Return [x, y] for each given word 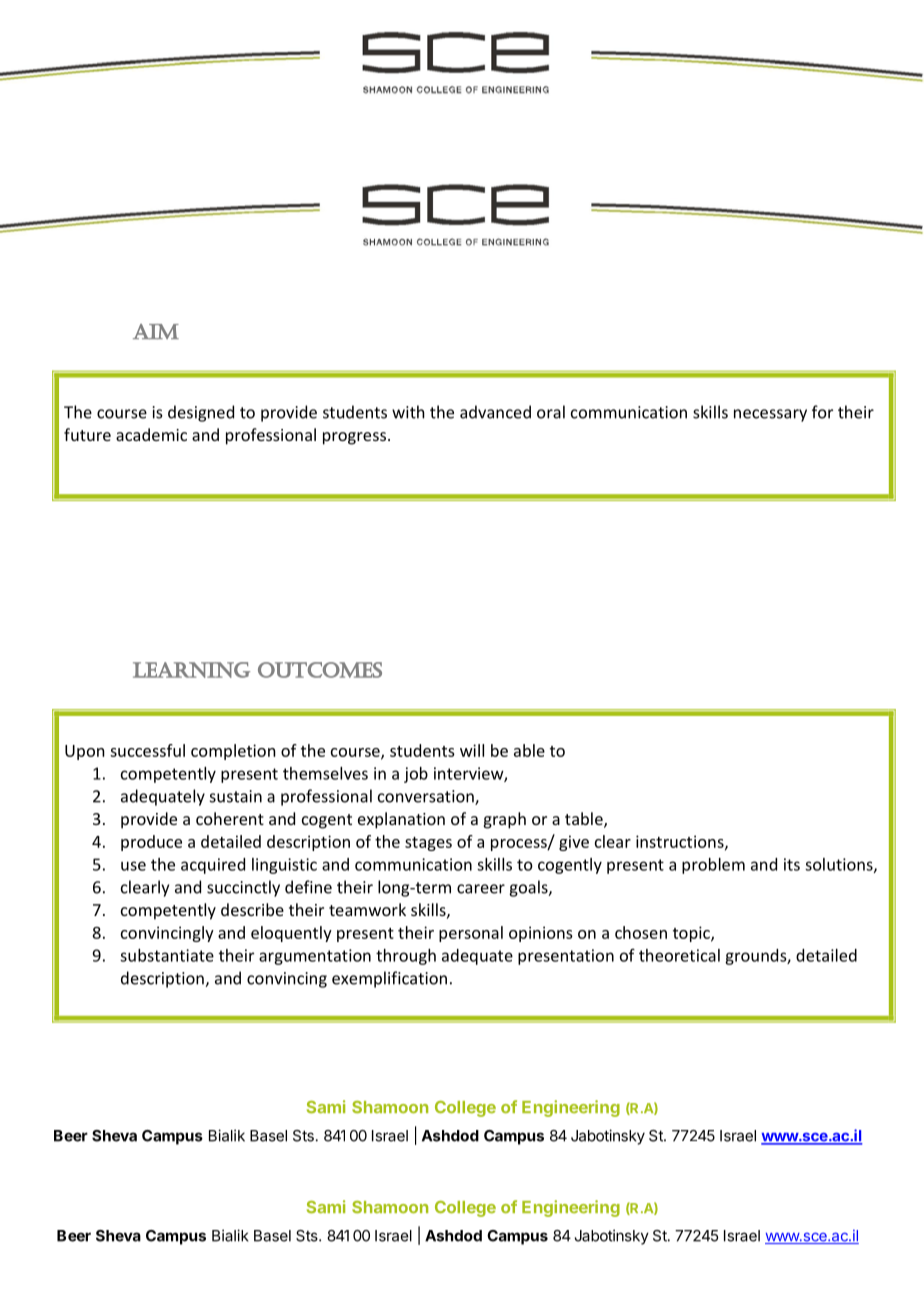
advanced [495, 412]
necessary [770, 415]
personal [471, 934]
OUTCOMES [320, 670]
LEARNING [191, 670]
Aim [156, 332]
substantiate [167, 955]
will [472, 750]
